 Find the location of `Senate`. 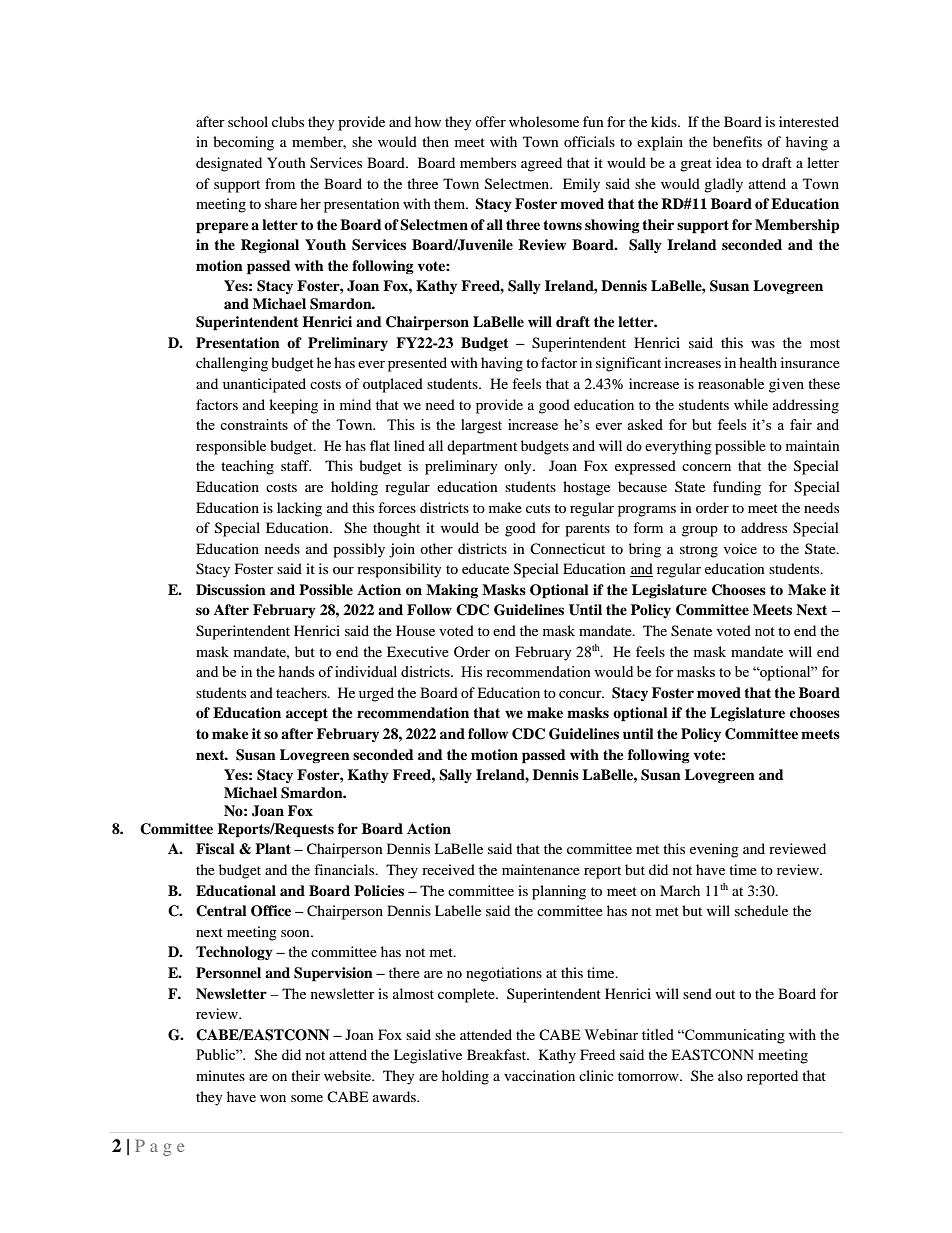

Senate is located at coordinates (691, 631).
